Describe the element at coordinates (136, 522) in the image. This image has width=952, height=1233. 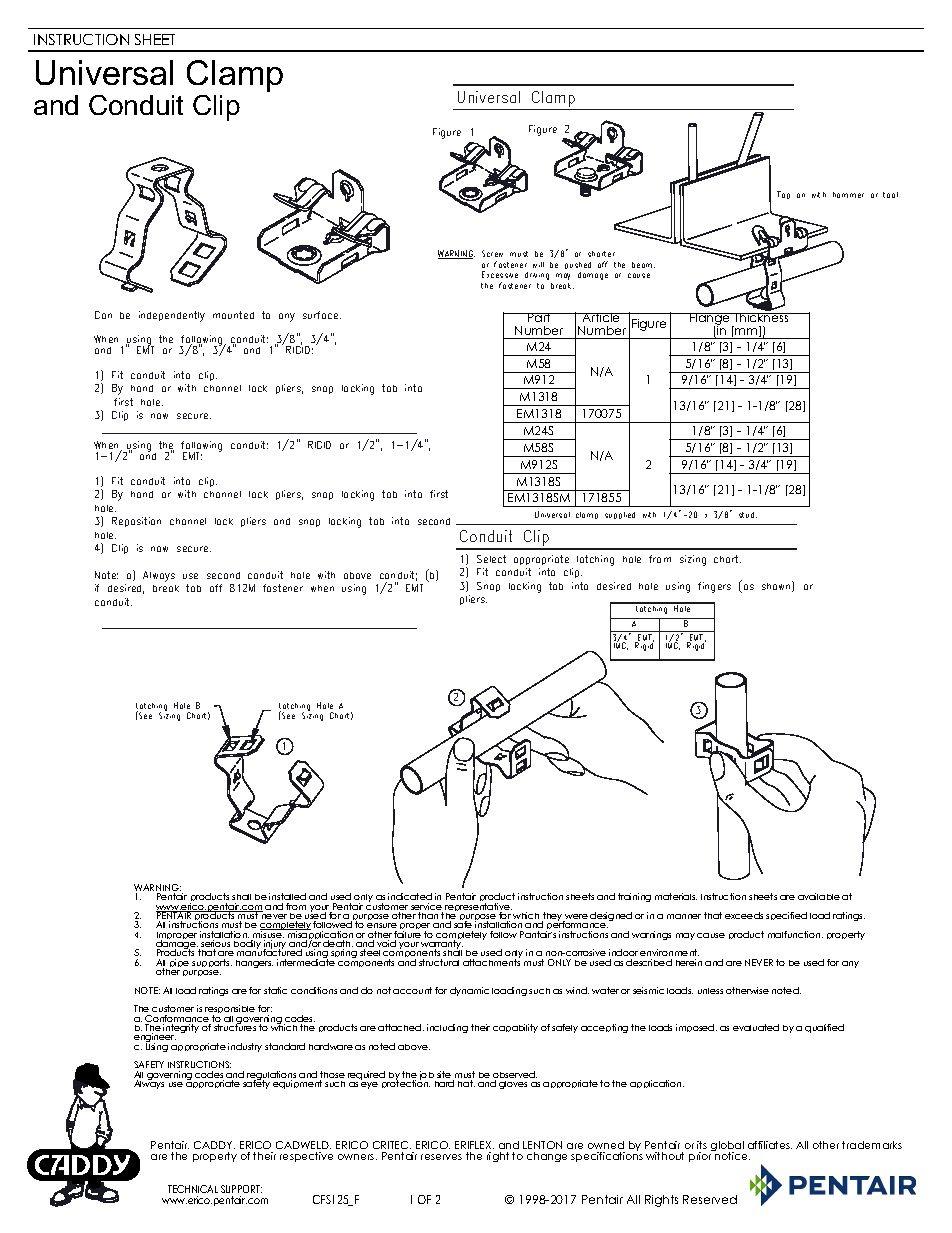
I see `Reposition` at that location.
